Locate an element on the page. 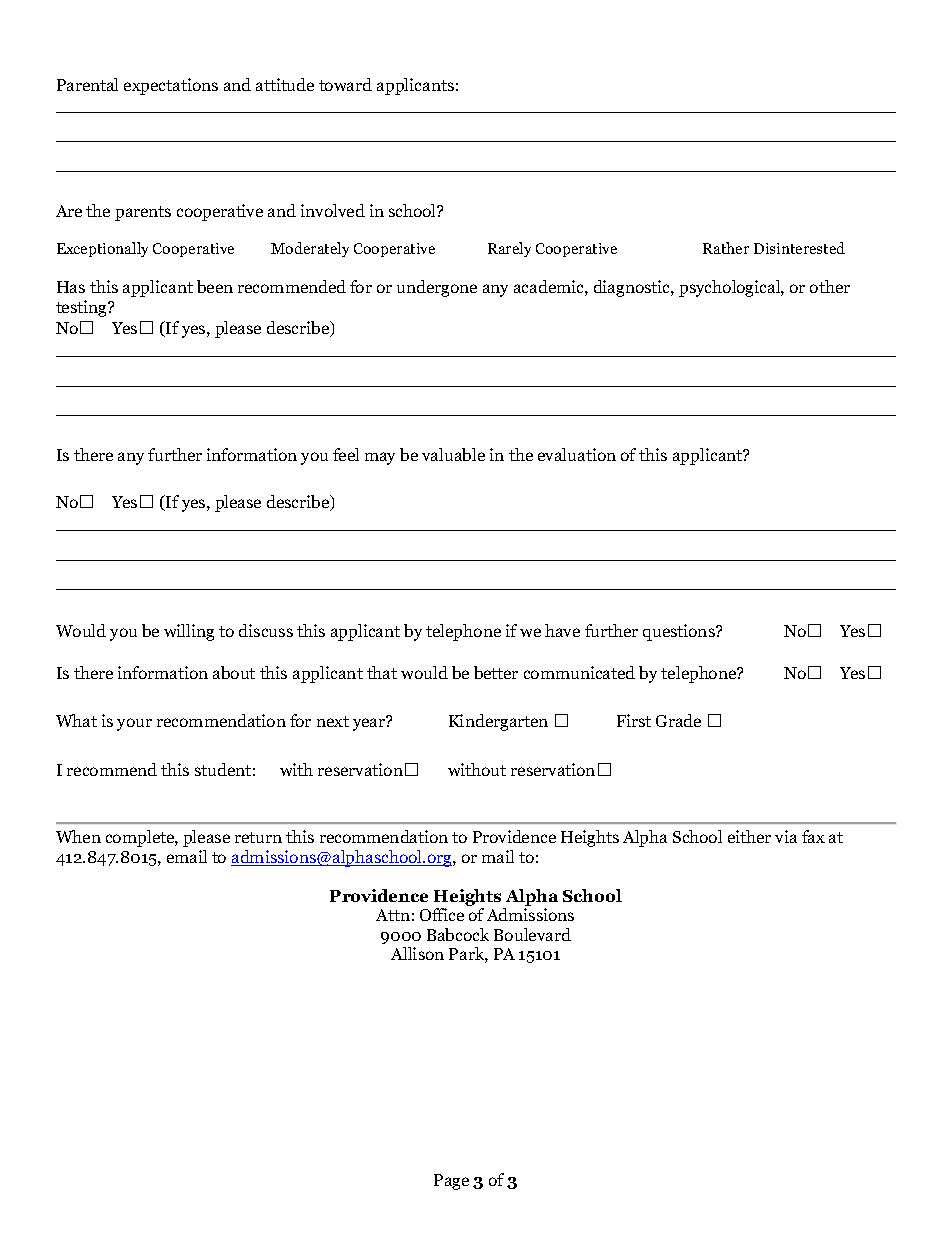 The image size is (952, 1233). either is located at coordinates (749, 836).
